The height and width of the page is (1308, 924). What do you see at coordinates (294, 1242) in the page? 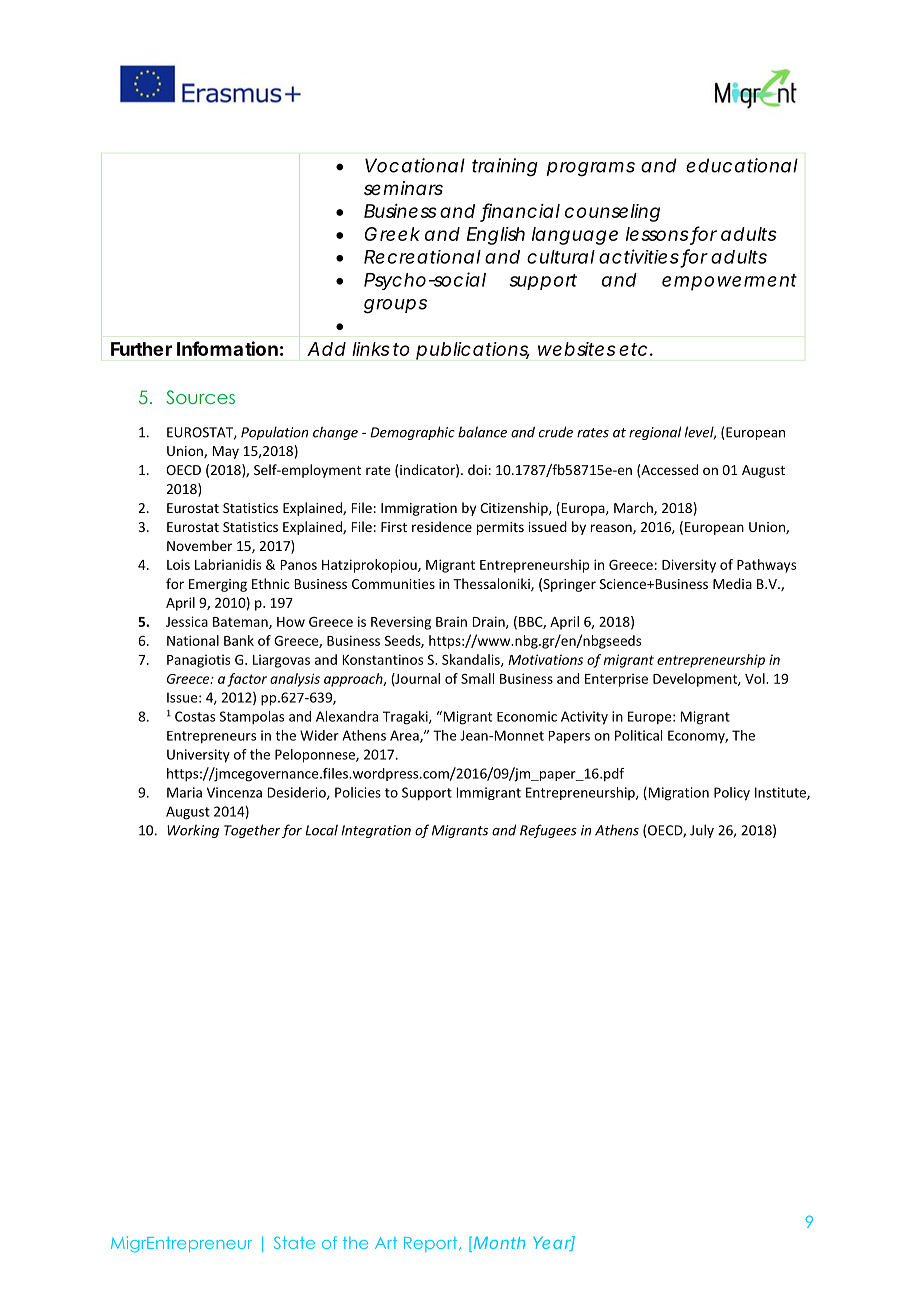
I see `State` at bounding box center [294, 1242].
